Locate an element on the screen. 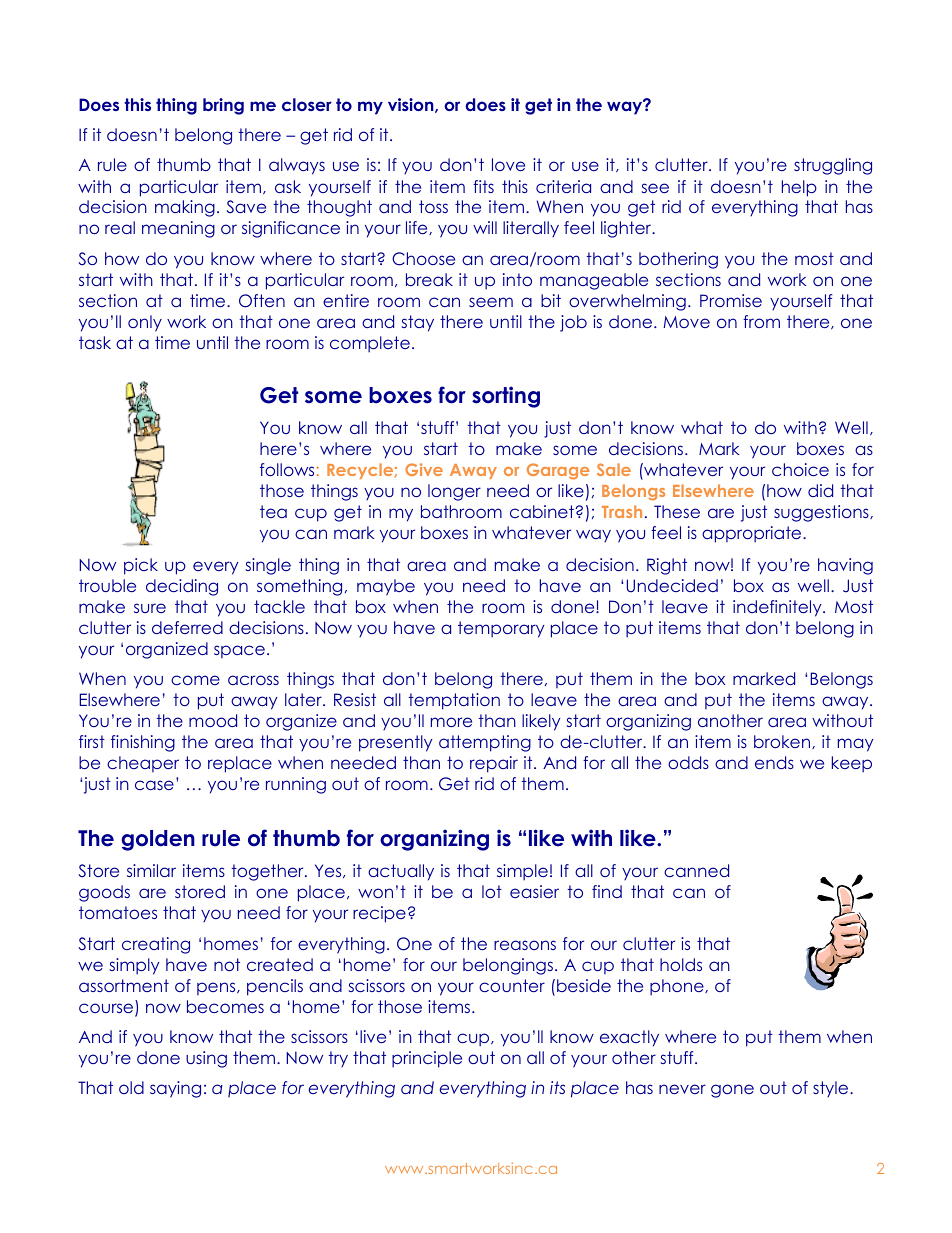 This screenshot has width=952, height=1233. deciding is located at coordinates (182, 587).
